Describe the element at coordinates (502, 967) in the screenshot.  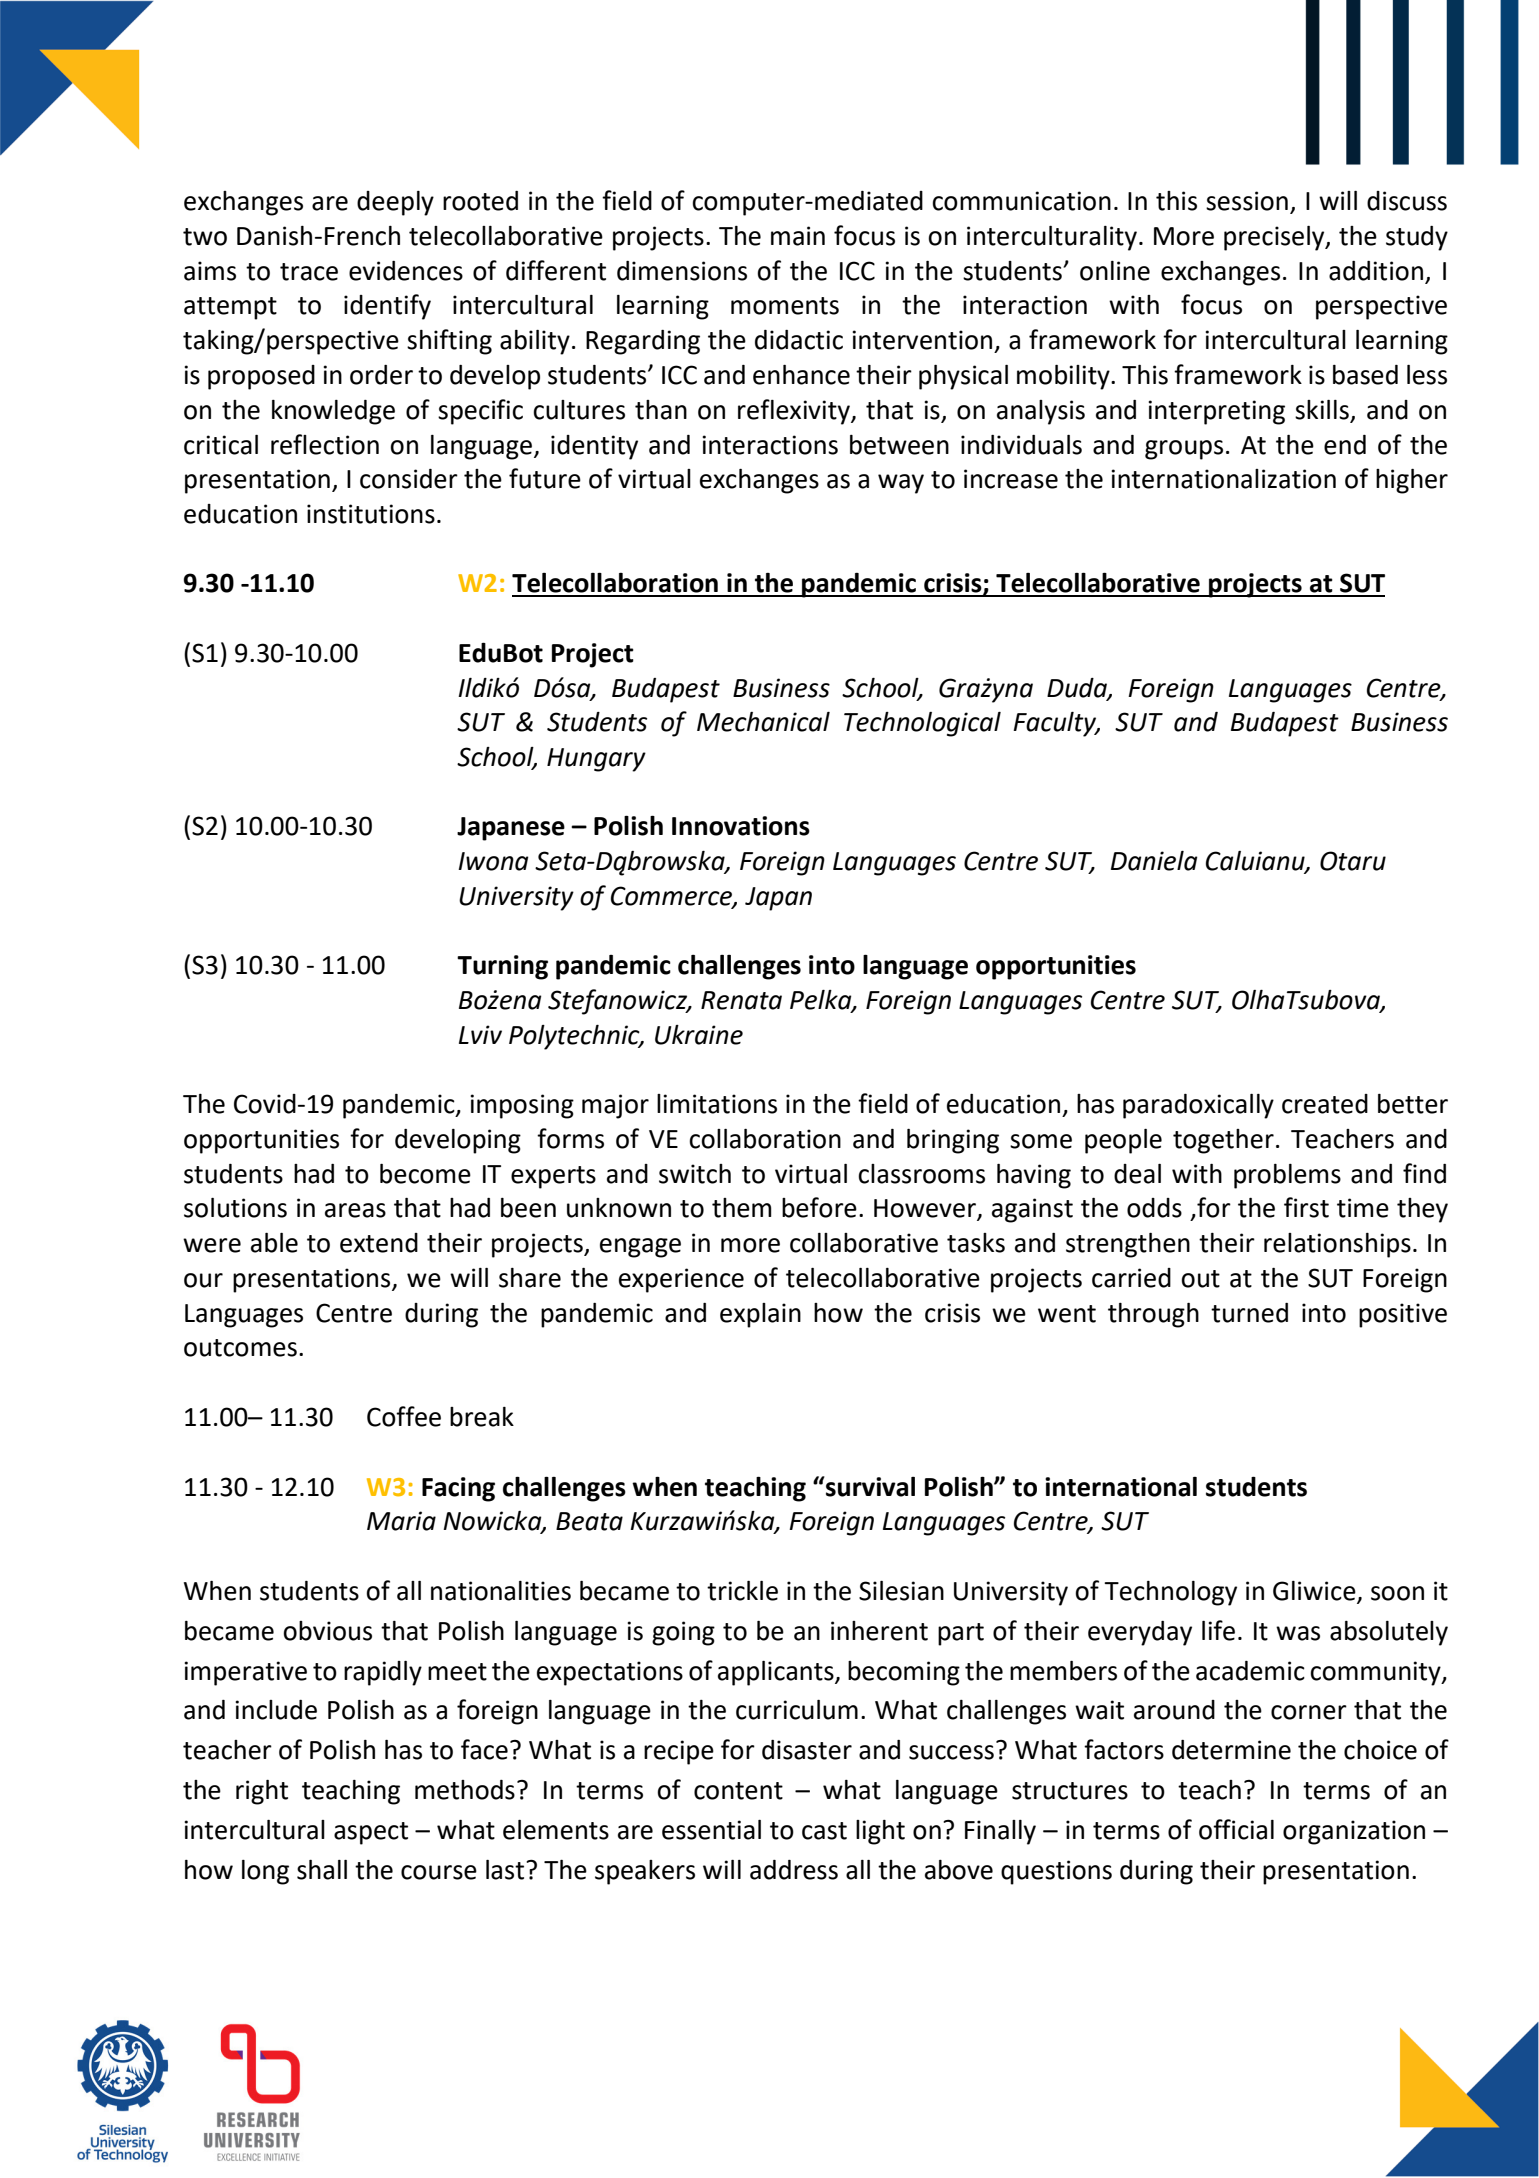
I see `Turning` at that location.
